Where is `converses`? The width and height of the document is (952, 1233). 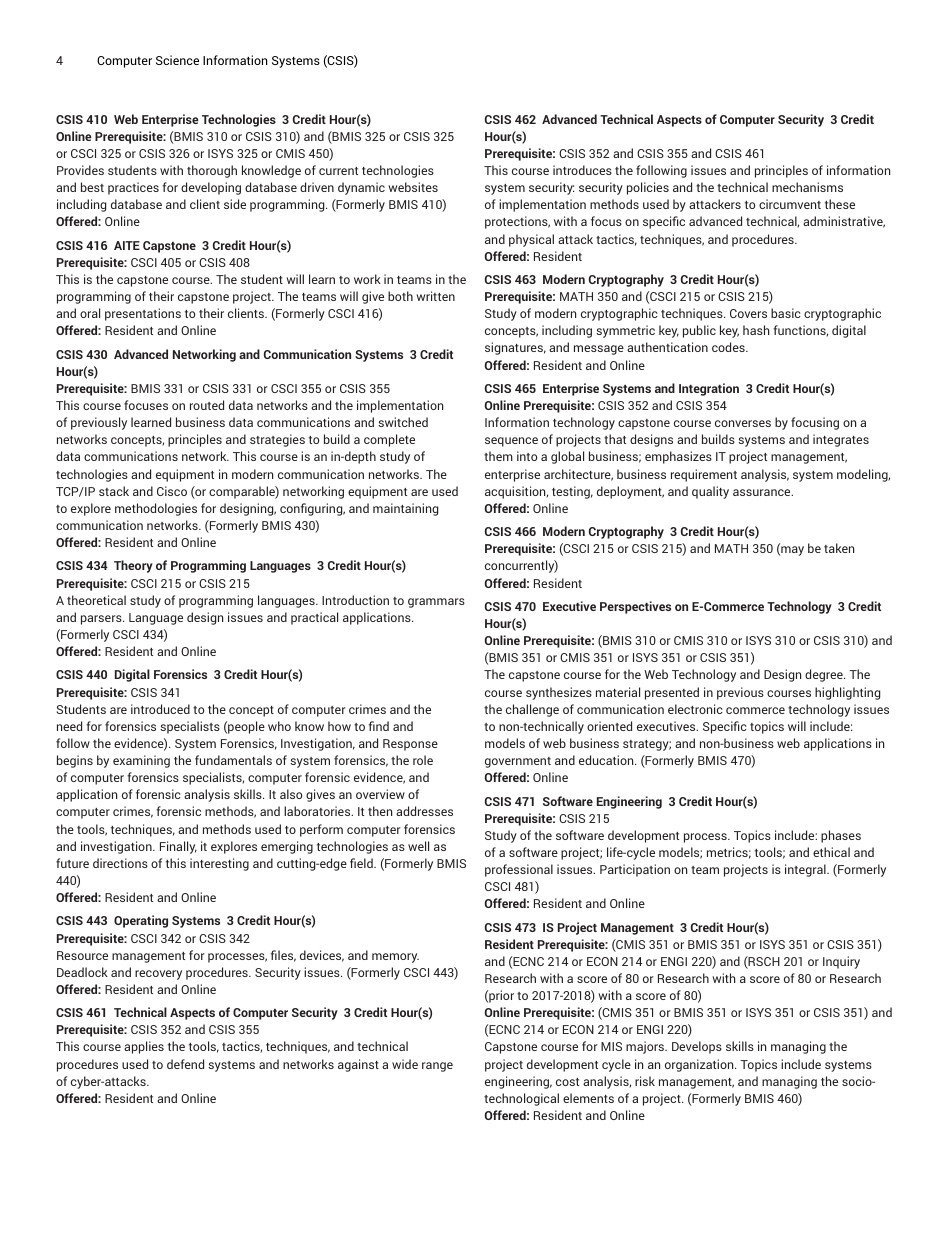
converses is located at coordinates (743, 423).
